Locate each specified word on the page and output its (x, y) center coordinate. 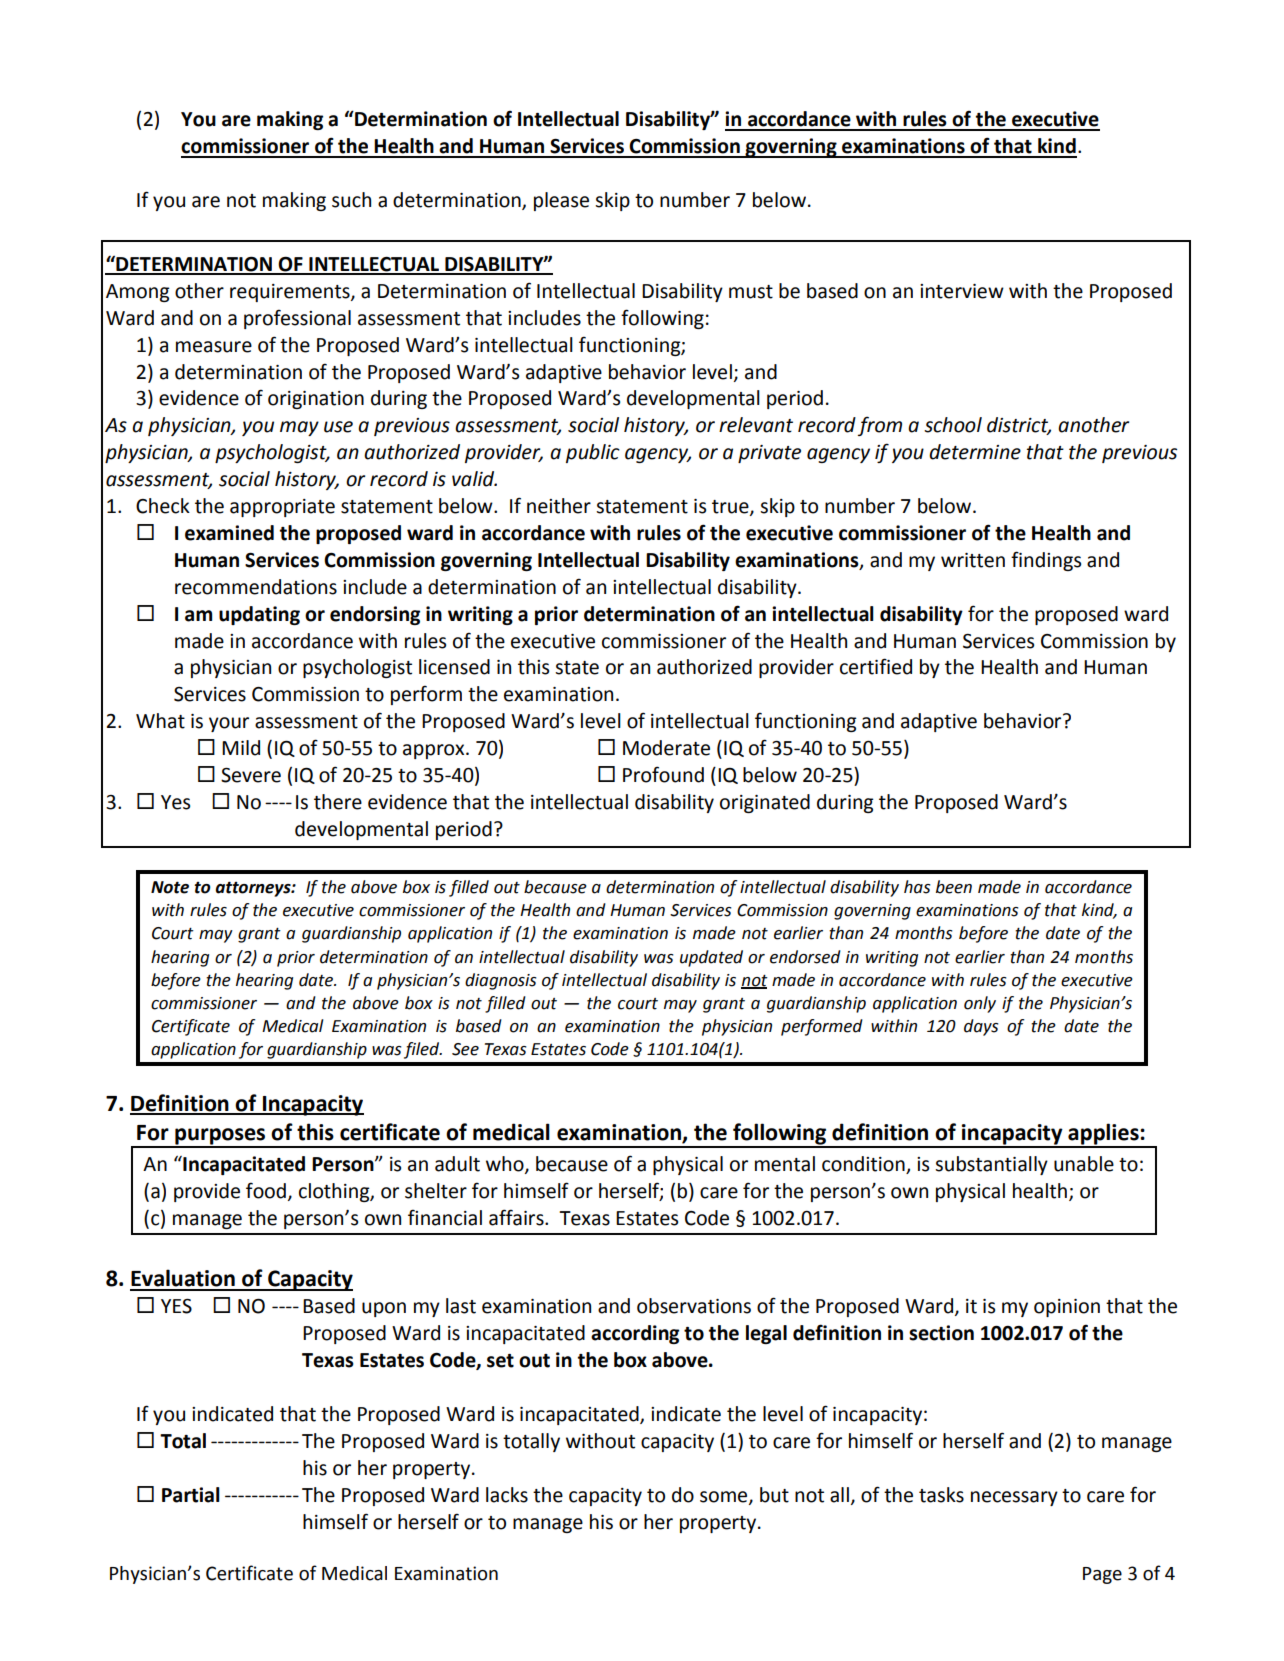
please (561, 201)
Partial (191, 1495)
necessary (1014, 1498)
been (954, 887)
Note (170, 887)
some (725, 1497)
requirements (291, 293)
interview (962, 291)
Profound (663, 774)
